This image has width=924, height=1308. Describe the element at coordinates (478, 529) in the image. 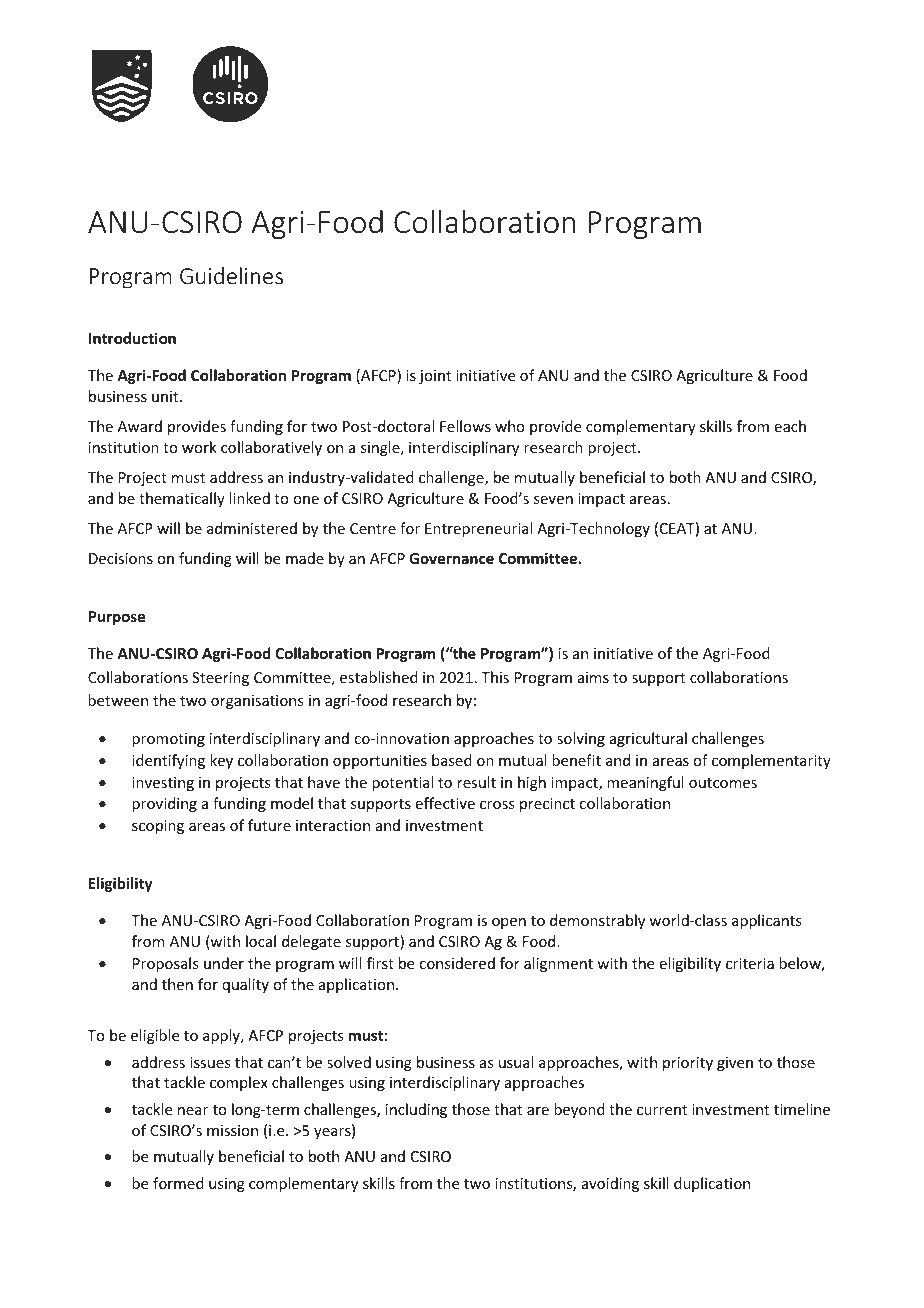

I see `Entrepreneurial` at that location.
